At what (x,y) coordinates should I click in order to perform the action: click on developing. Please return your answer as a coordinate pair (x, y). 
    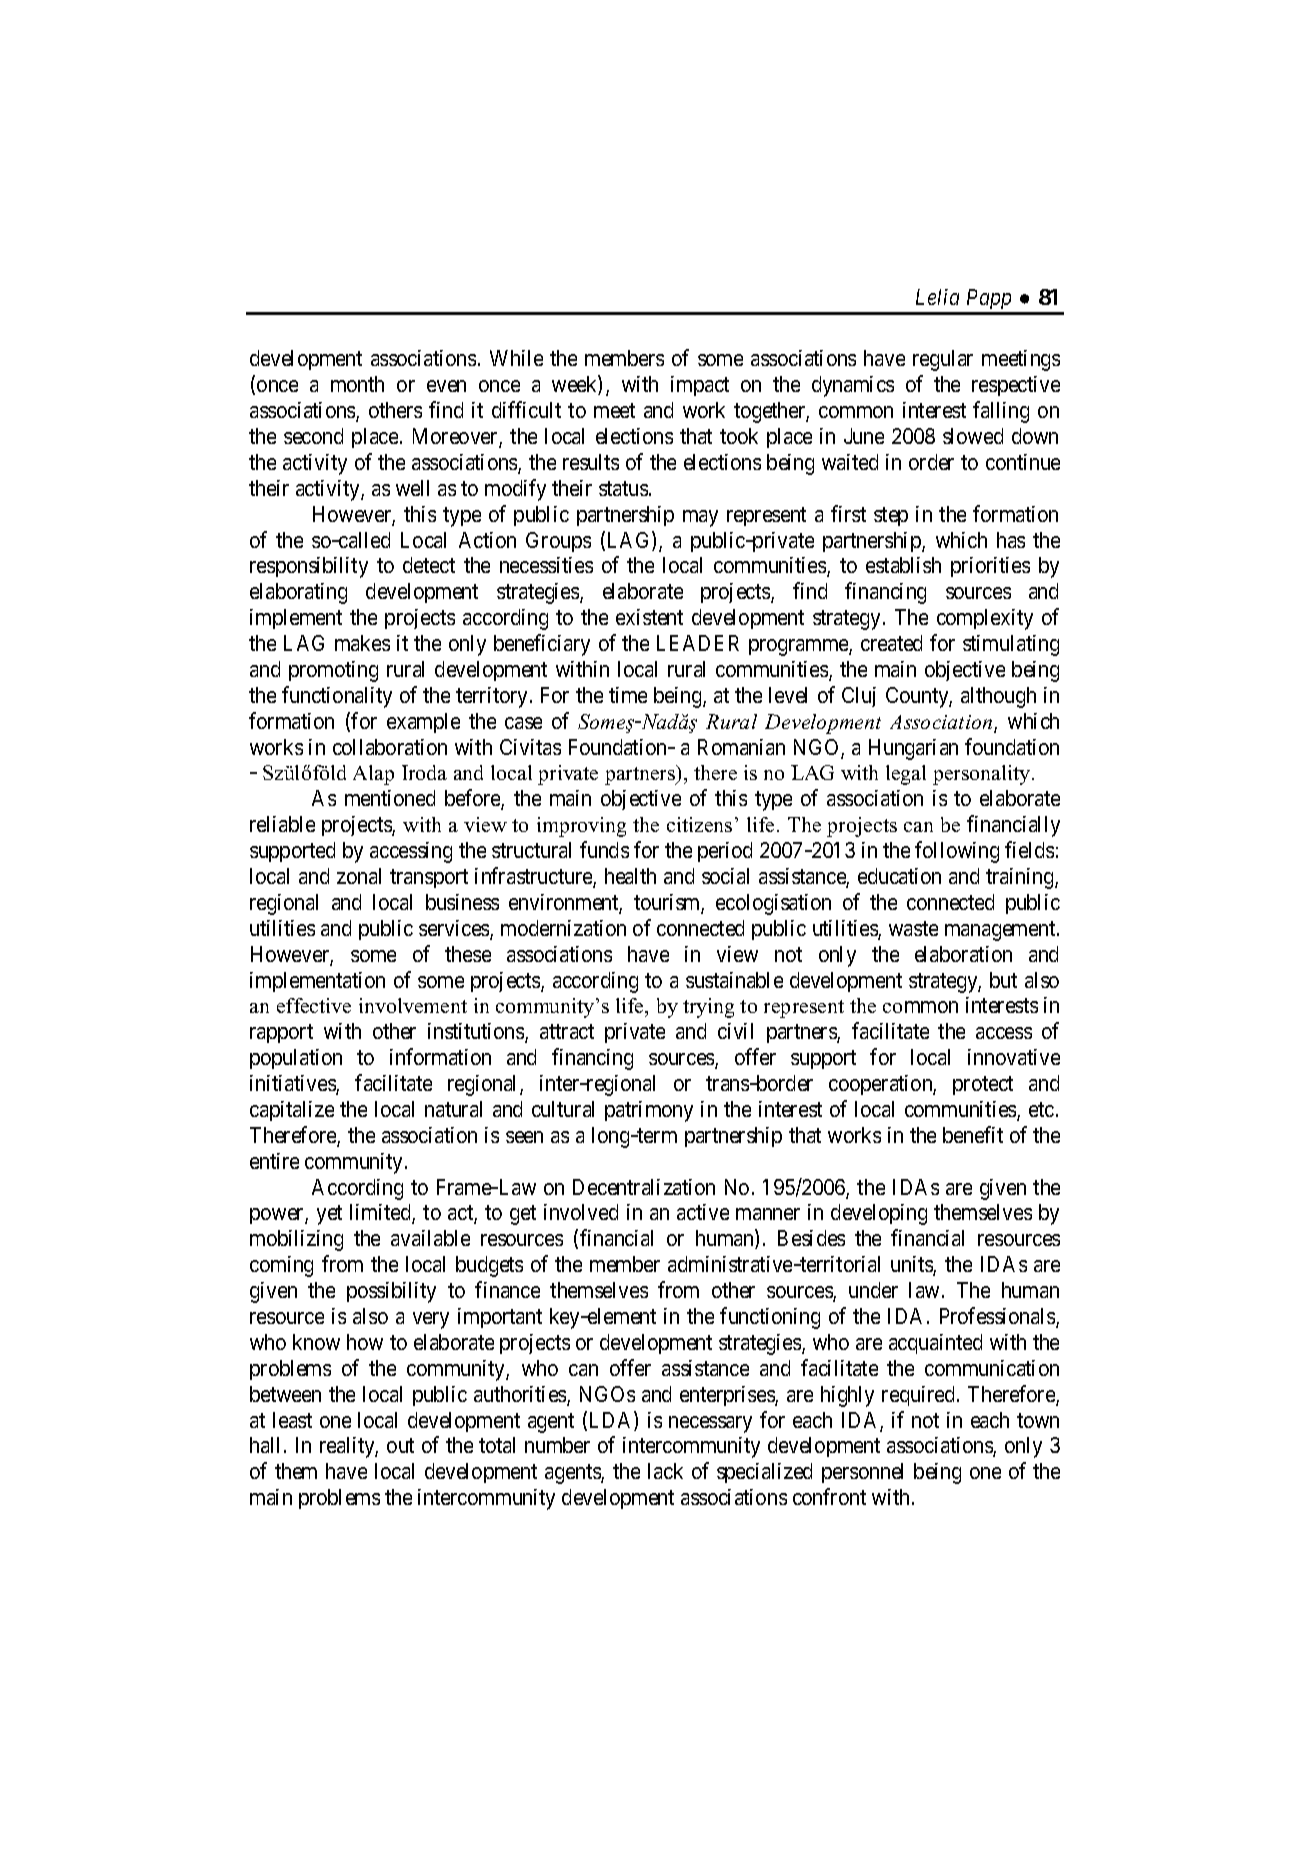
    Looking at the image, I should click on (879, 1214).
